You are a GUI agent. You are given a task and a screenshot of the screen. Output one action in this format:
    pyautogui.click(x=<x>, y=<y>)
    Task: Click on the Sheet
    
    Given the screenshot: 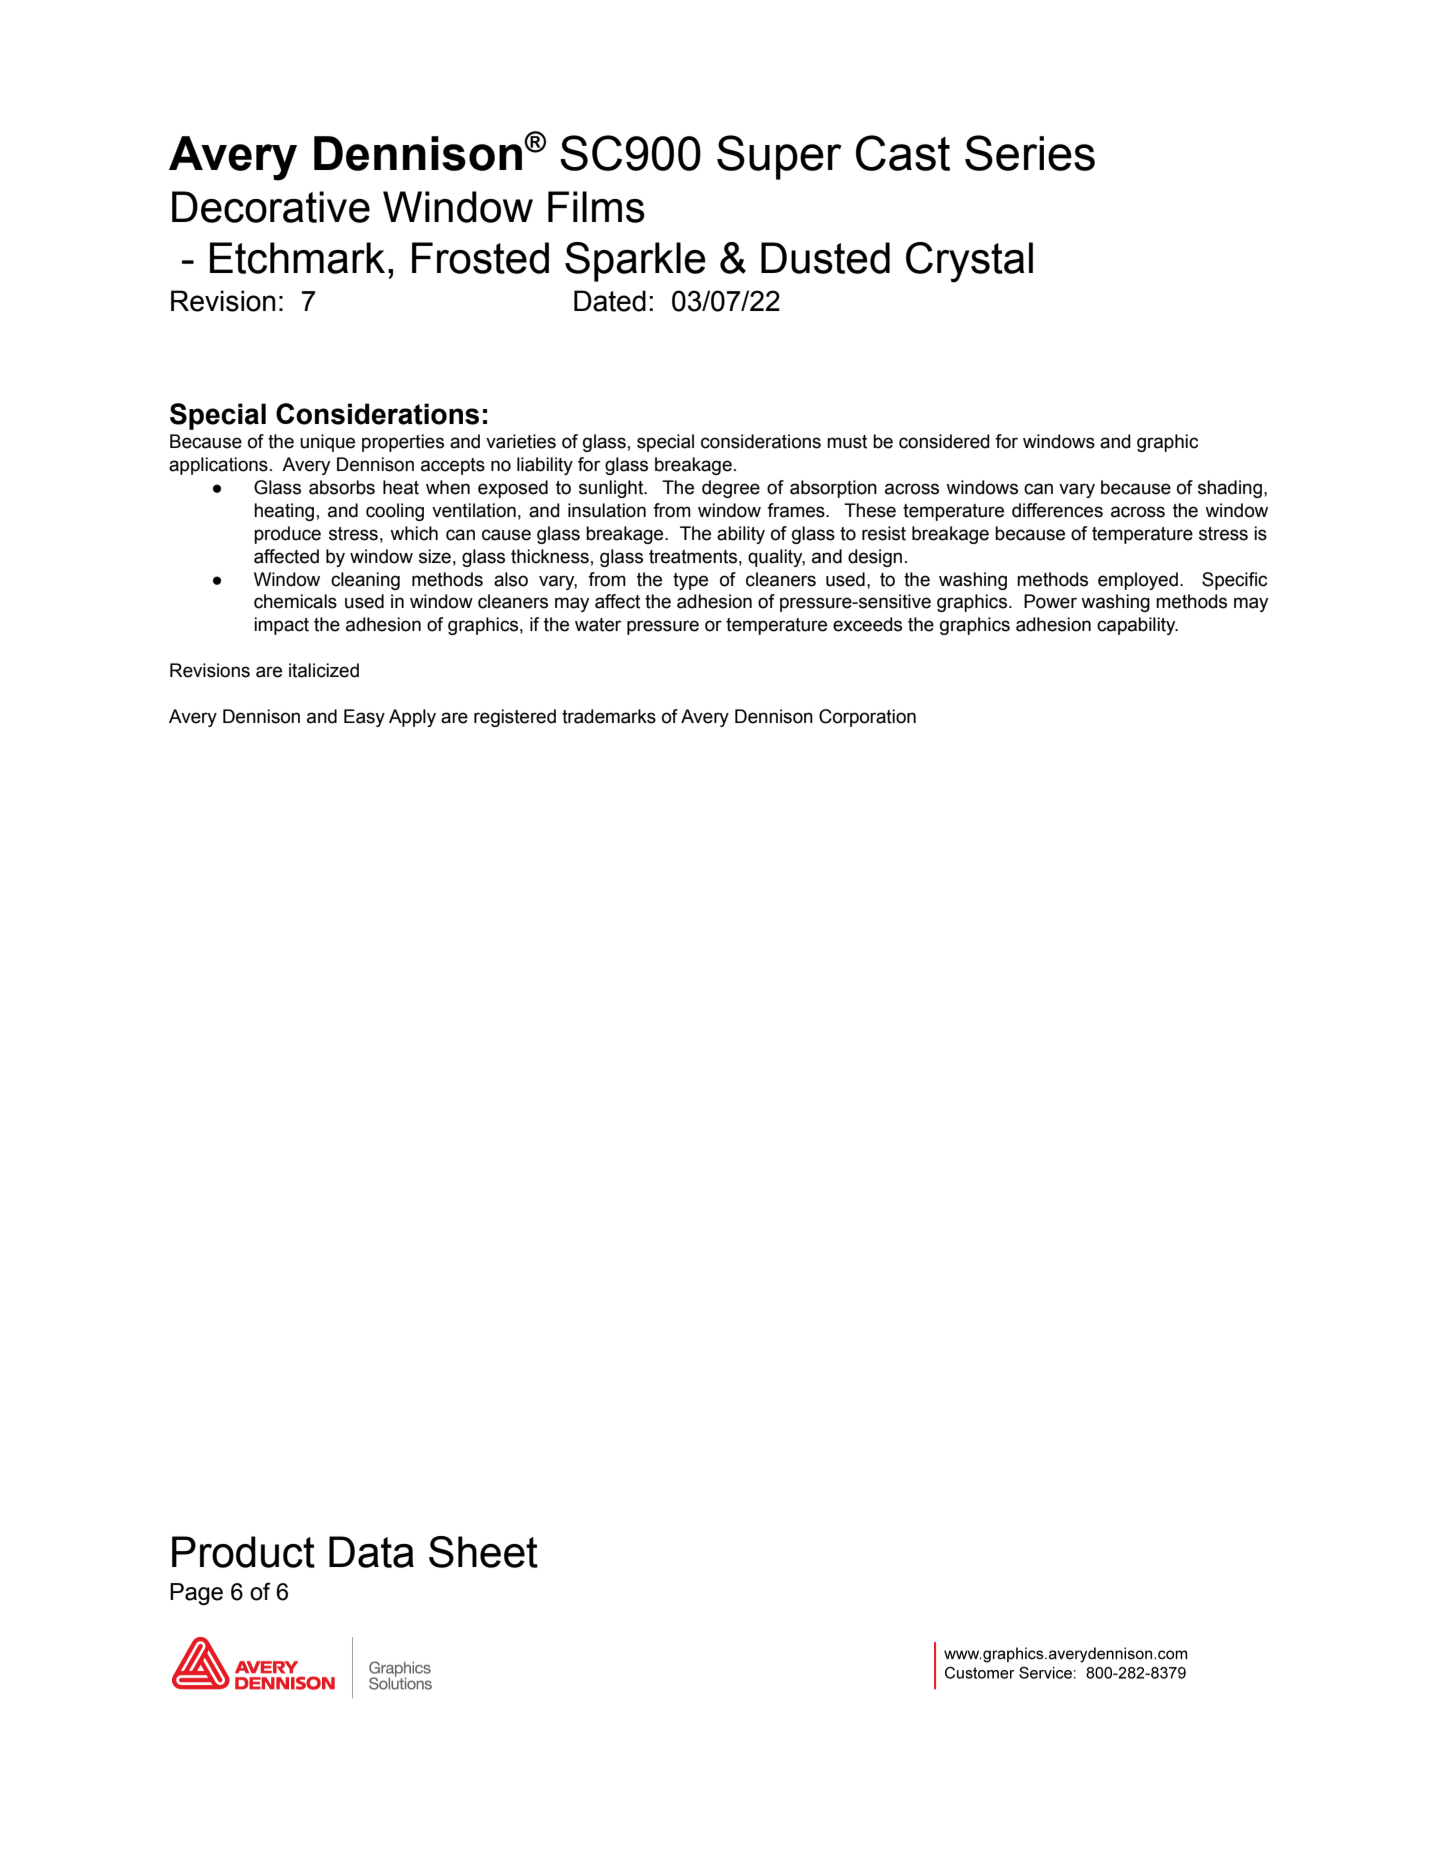 What is the action you would take?
    pyautogui.click(x=483, y=1552)
